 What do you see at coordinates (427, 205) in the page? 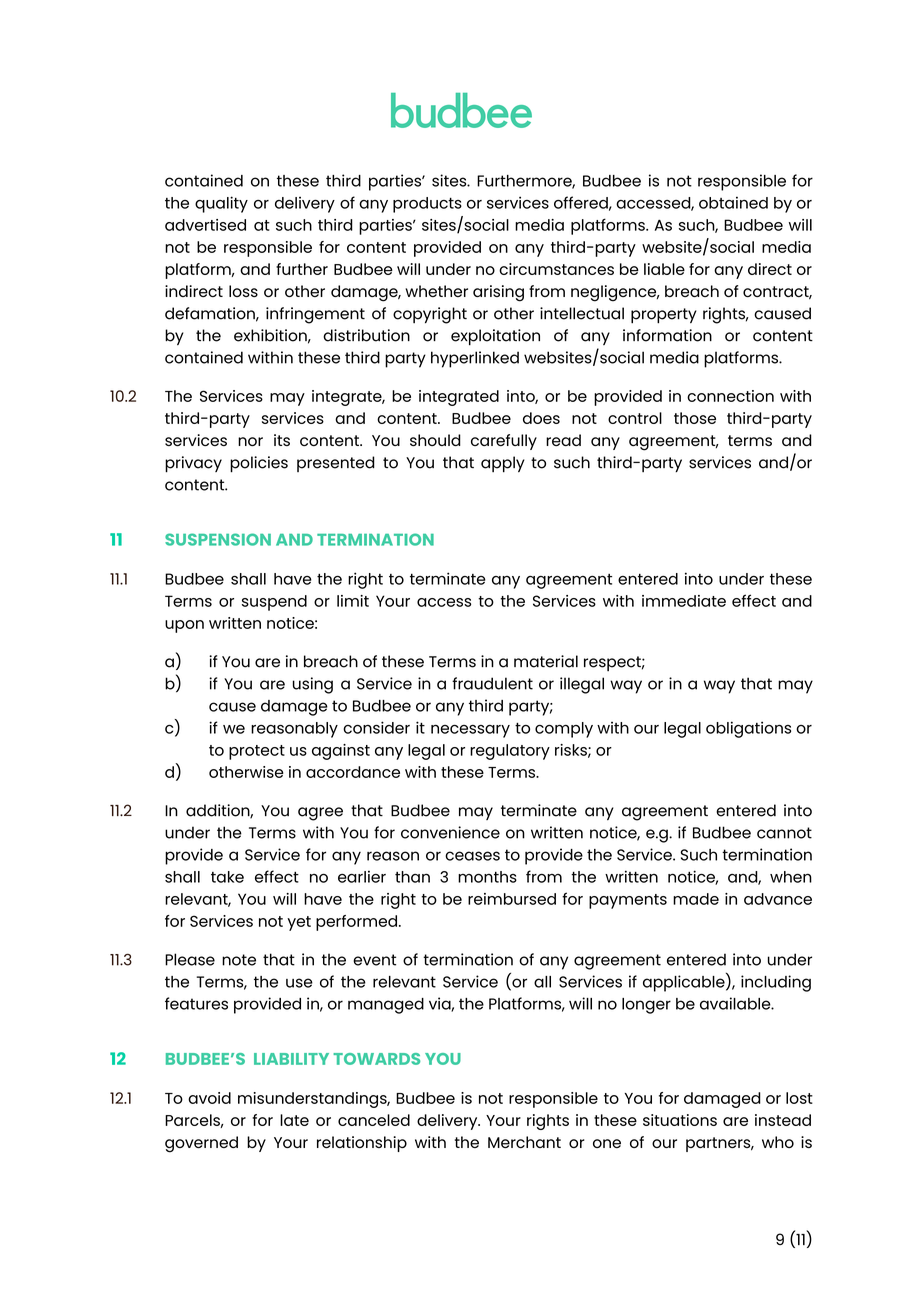
I see `products` at bounding box center [427, 205].
